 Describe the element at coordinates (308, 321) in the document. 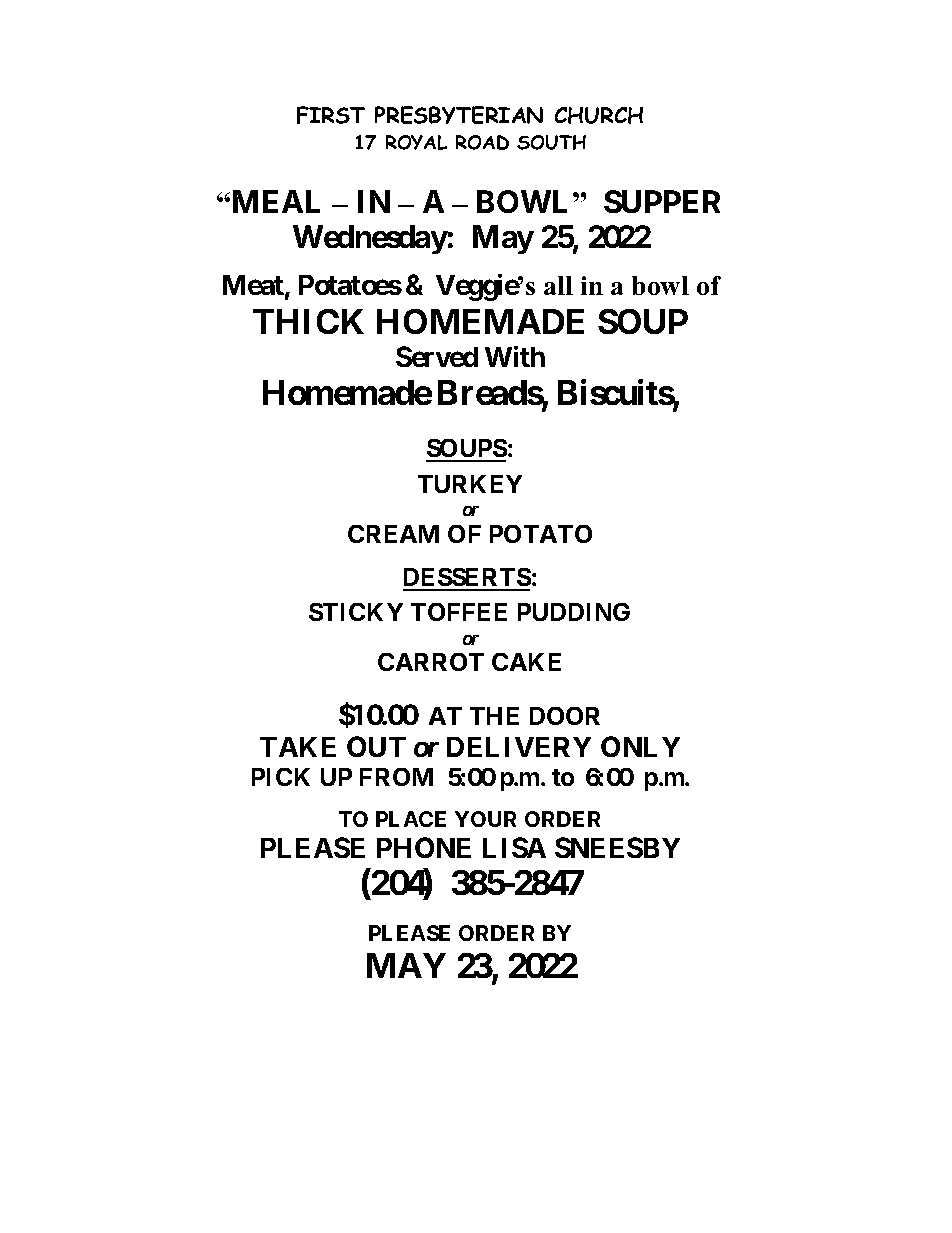

I see `THICK` at that location.
